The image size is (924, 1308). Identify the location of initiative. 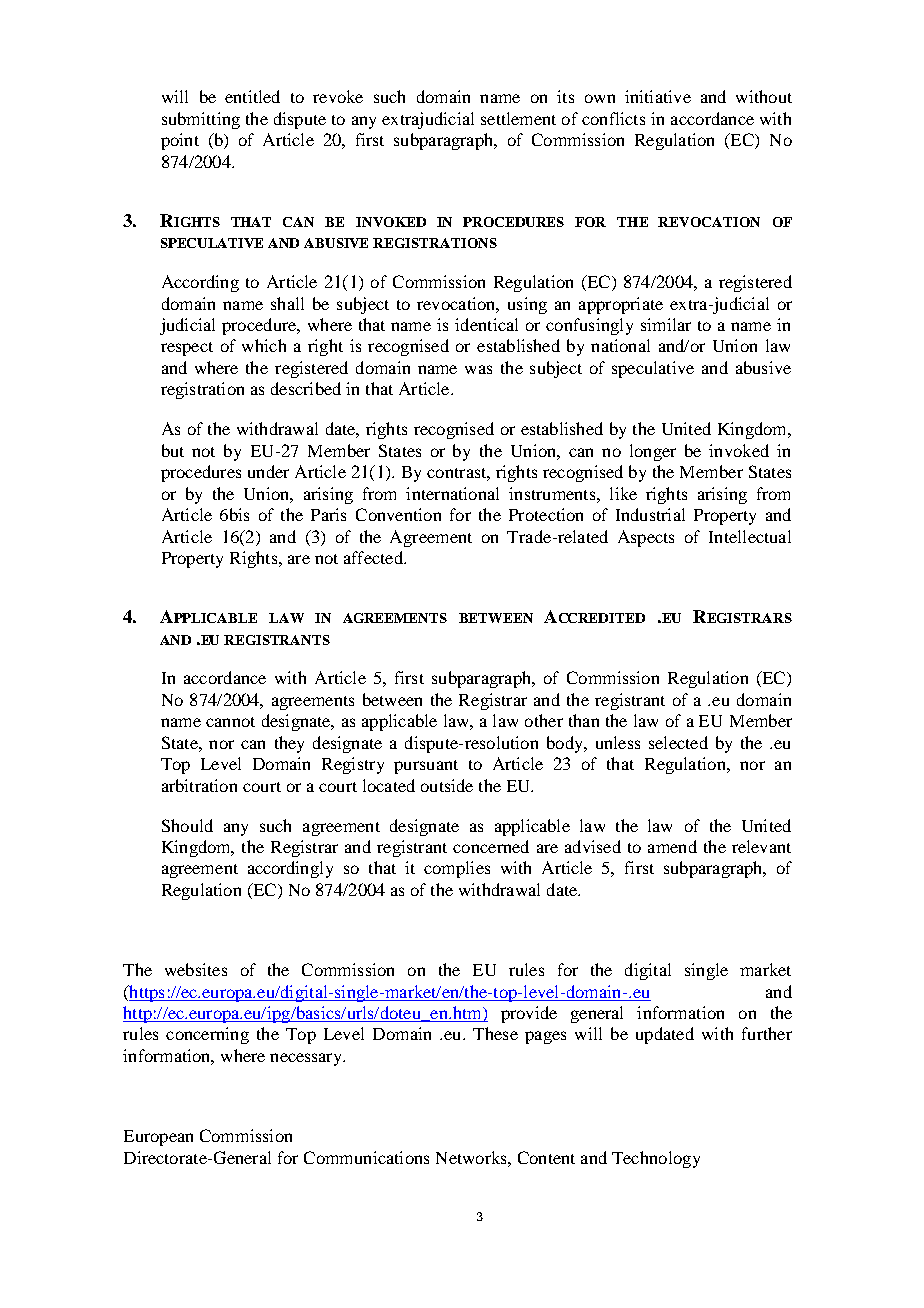
(658, 96).
